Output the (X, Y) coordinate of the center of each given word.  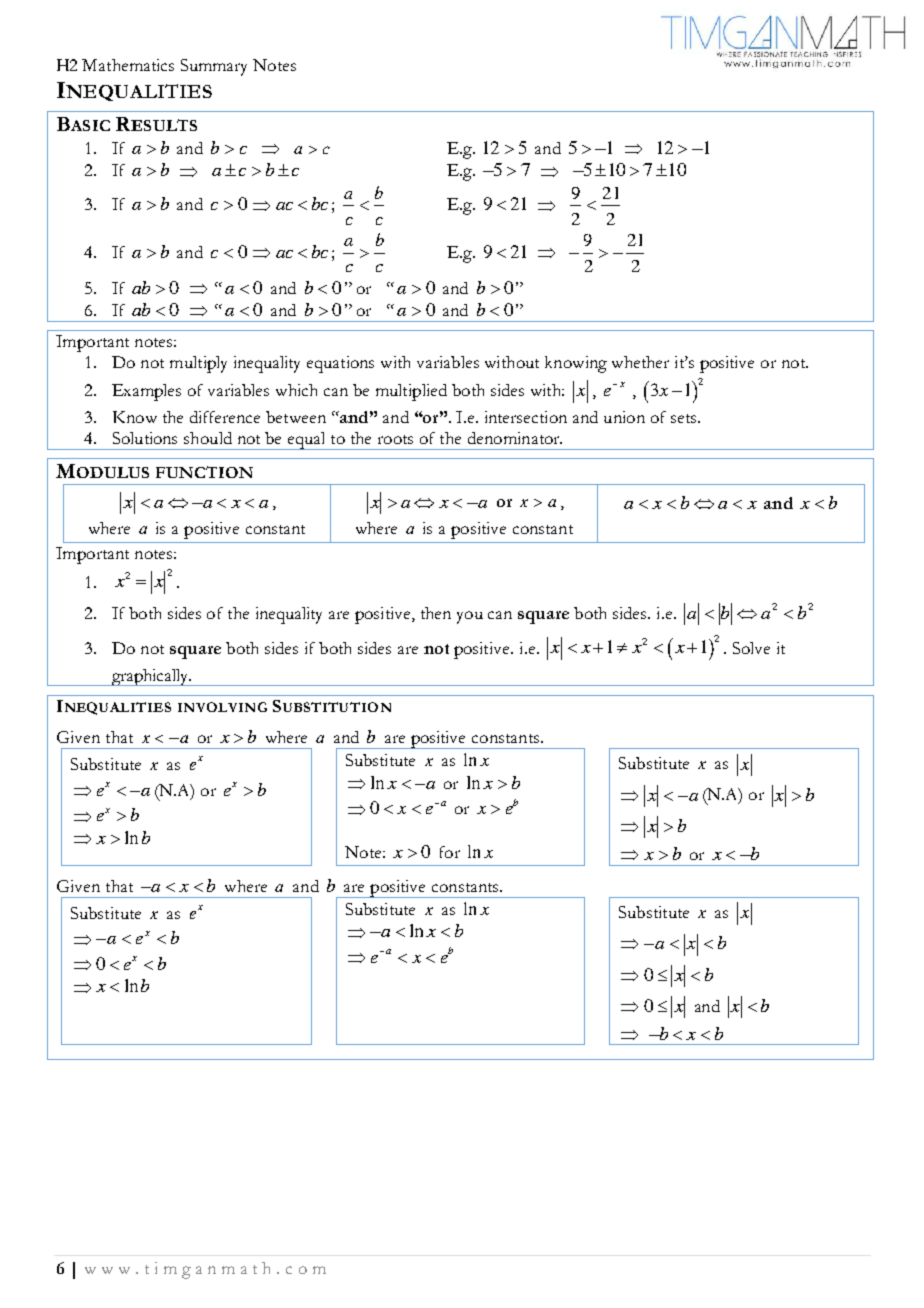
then (436, 613)
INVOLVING (222, 707)
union (624, 417)
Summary (214, 67)
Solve (751, 648)
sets (685, 418)
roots (395, 439)
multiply (198, 364)
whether (640, 362)
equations (340, 364)
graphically (150, 677)
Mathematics (128, 65)
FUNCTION (204, 472)
